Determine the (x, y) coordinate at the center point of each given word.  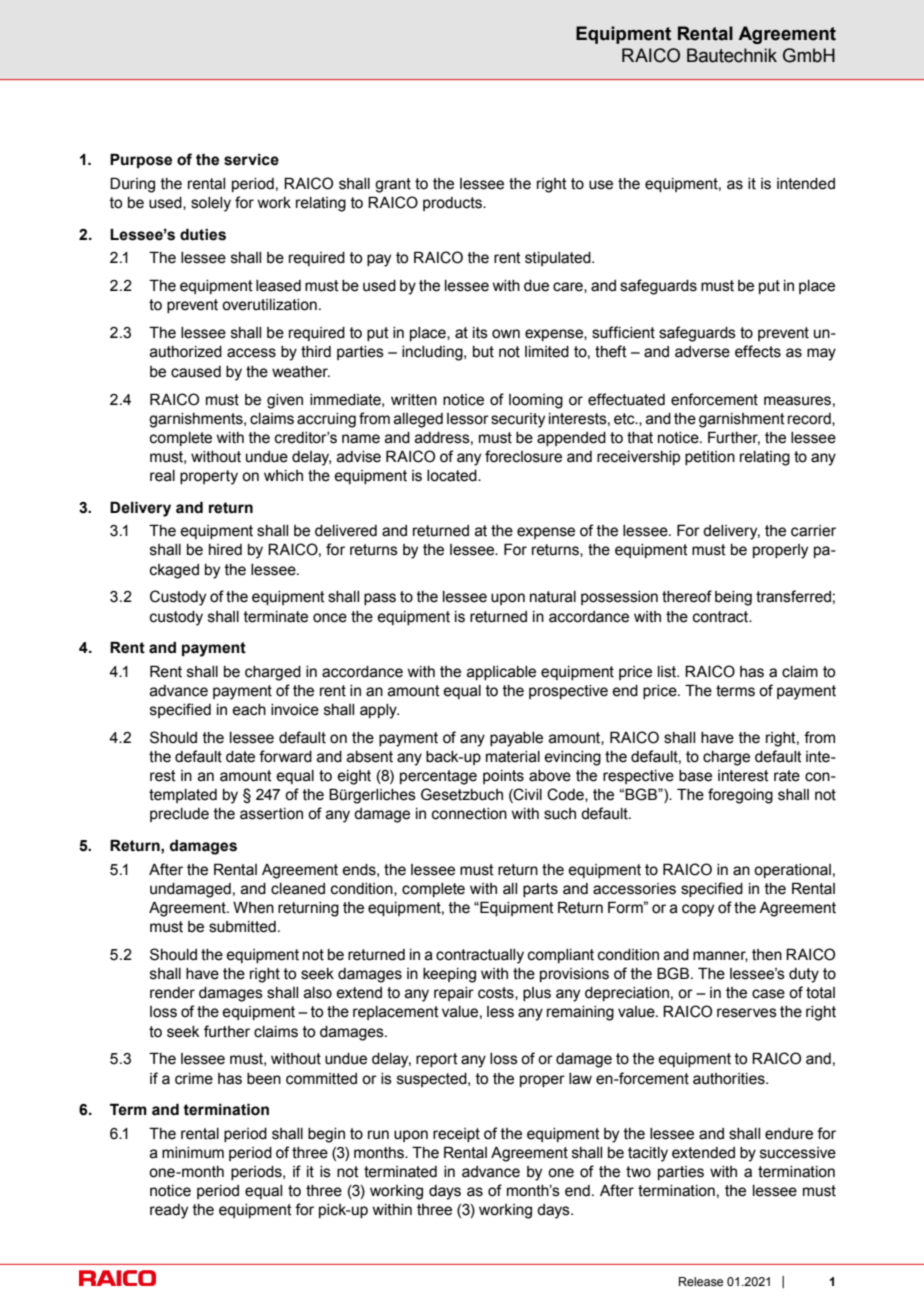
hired (225, 550)
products (453, 204)
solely (211, 204)
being (733, 598)
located (453, 476)
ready (169, 1211)
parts (540, 890)
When (253, 908)
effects (758, 351)
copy (698, 910)
